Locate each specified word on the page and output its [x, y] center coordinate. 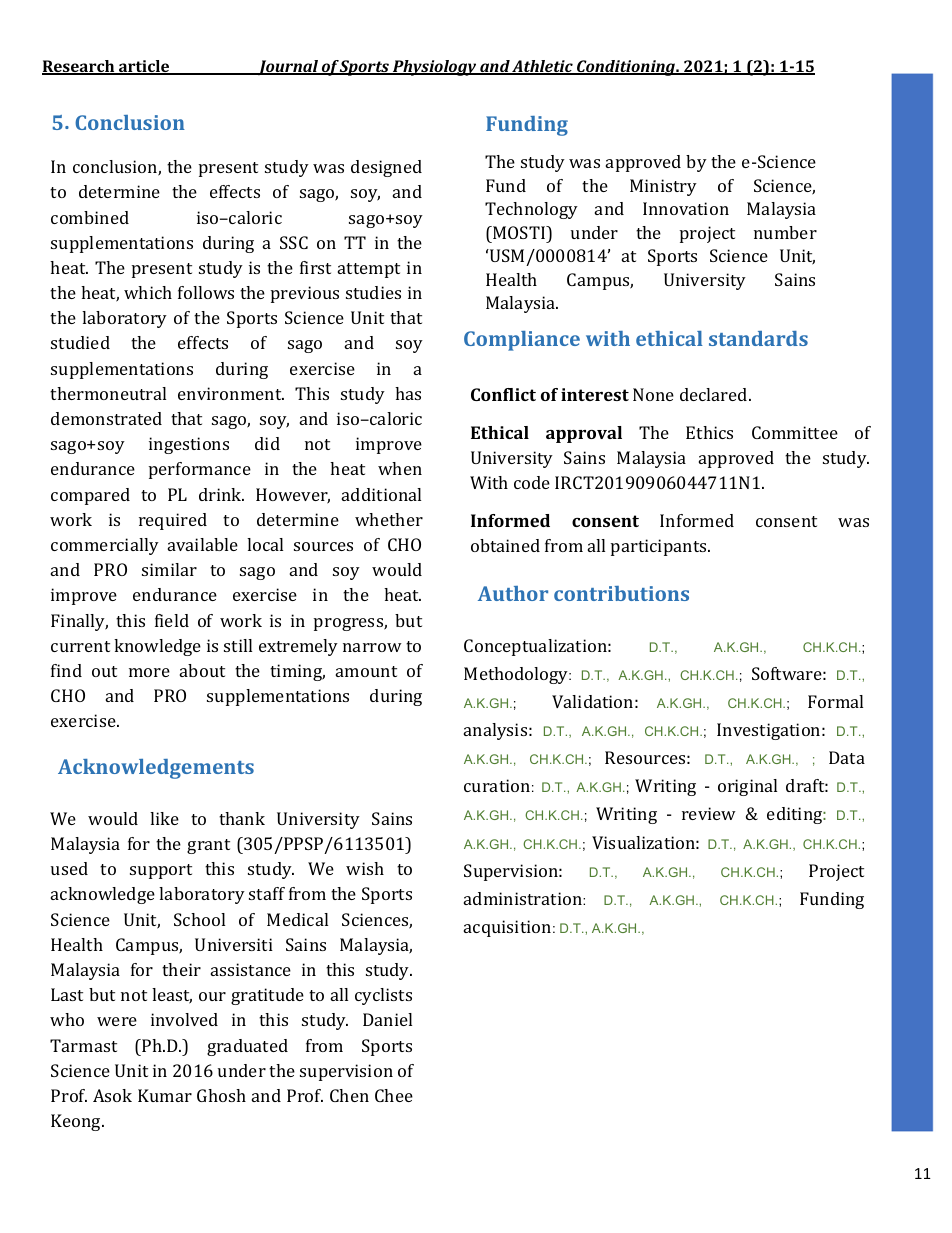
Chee [394, 1095]
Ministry [663, 187]
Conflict [503, 394]
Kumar [165, 1095]
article [144, 67]
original [747, 787]
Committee [795, 432]
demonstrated [106, 418]
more [149, 672]
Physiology [435, 68]
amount [366, 671]
